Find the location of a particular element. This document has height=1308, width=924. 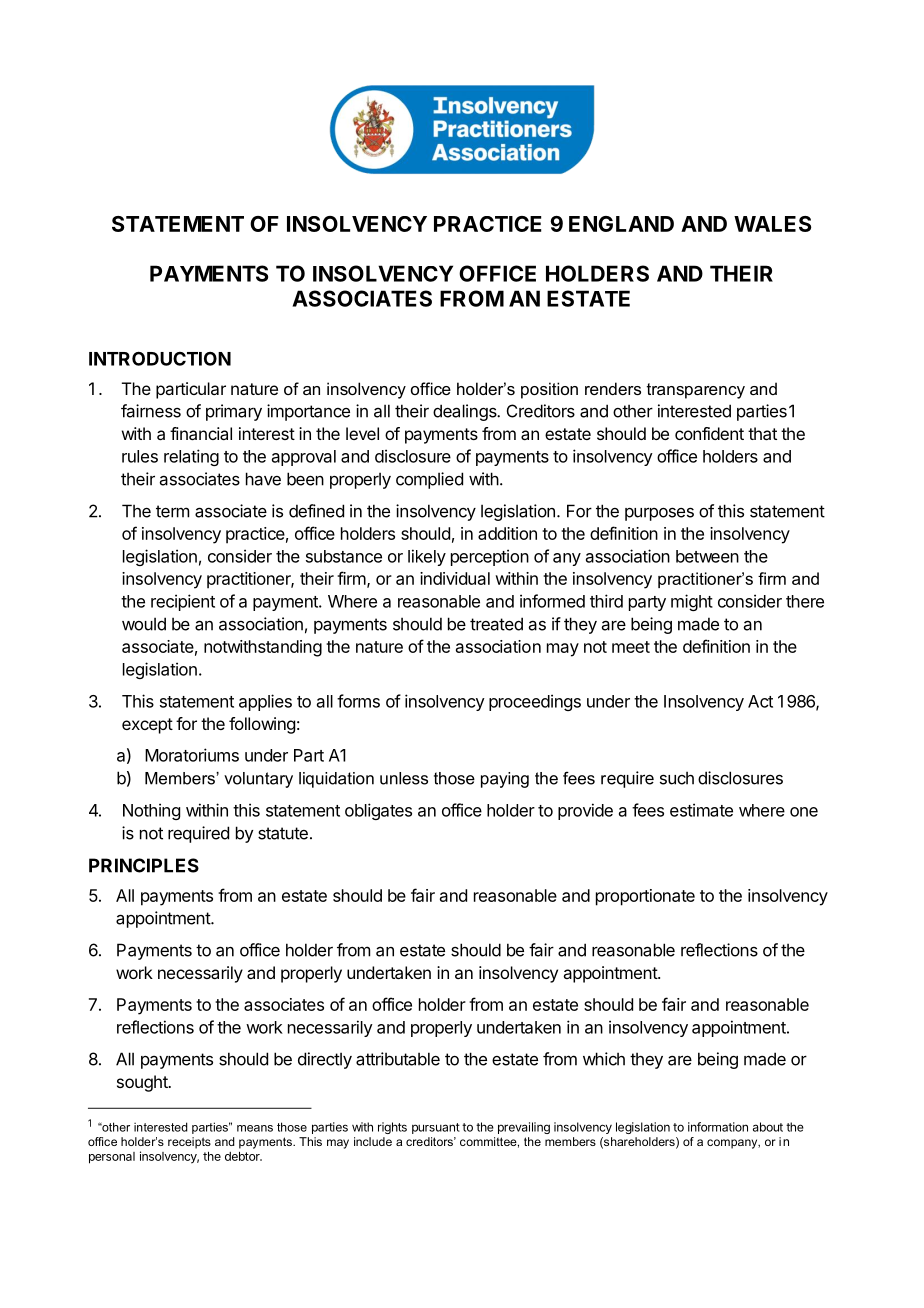

ENGLAND is located at coordinates (621, 224).
